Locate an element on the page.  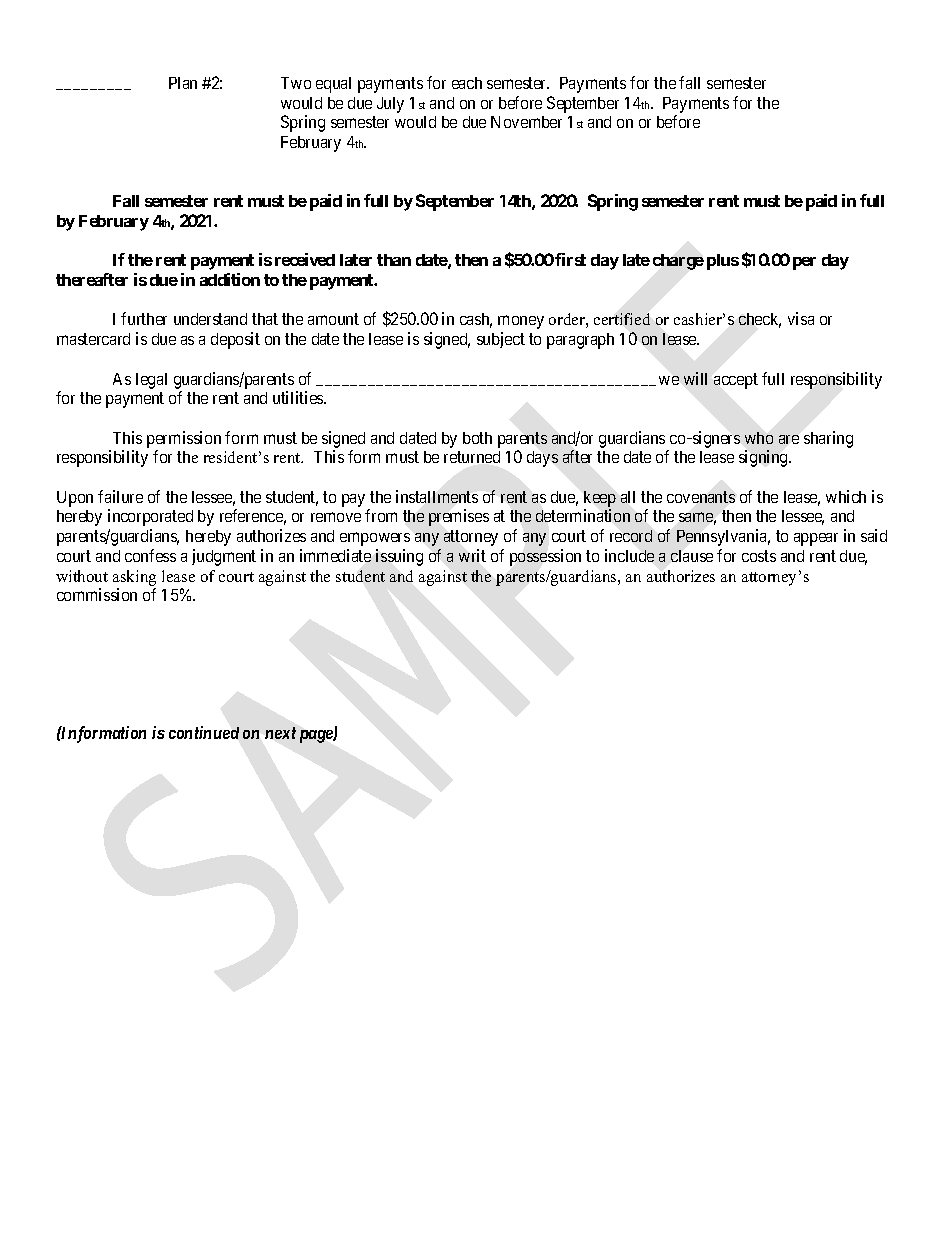
premises is located at coordinates (459, 517).
